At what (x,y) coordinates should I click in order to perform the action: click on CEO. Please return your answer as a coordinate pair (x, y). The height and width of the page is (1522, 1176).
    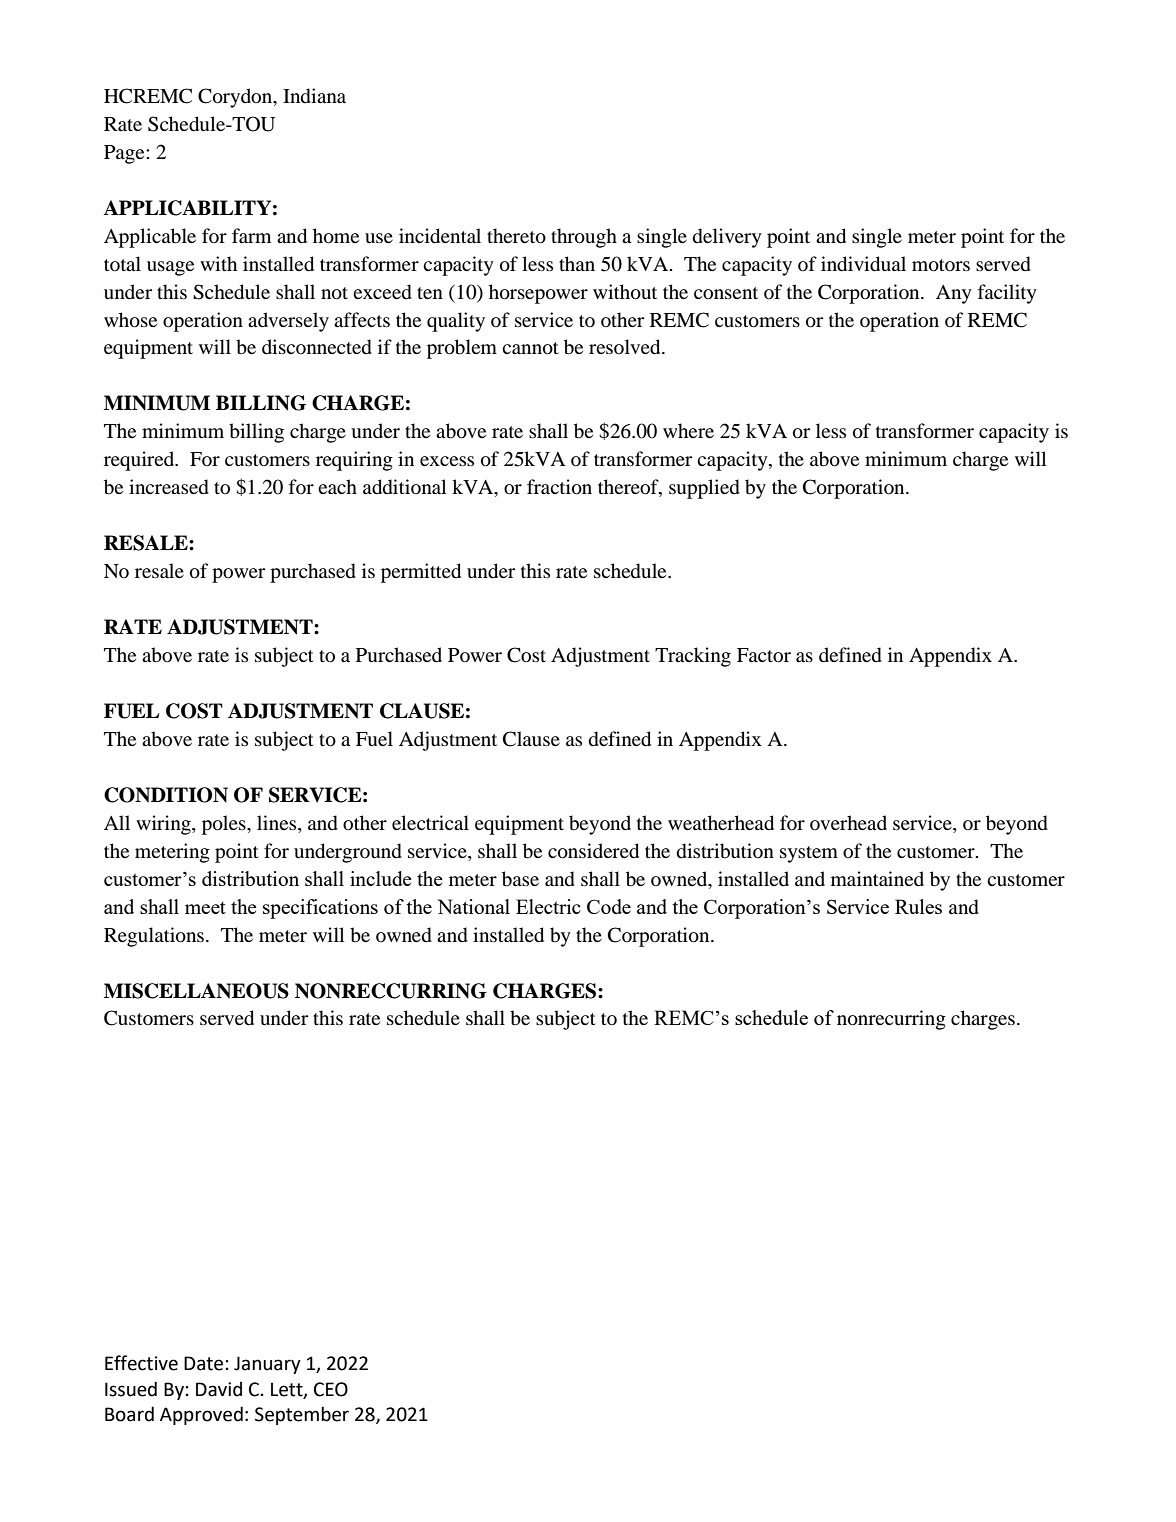
    Looking at the image, I should click on (331, 1389).
